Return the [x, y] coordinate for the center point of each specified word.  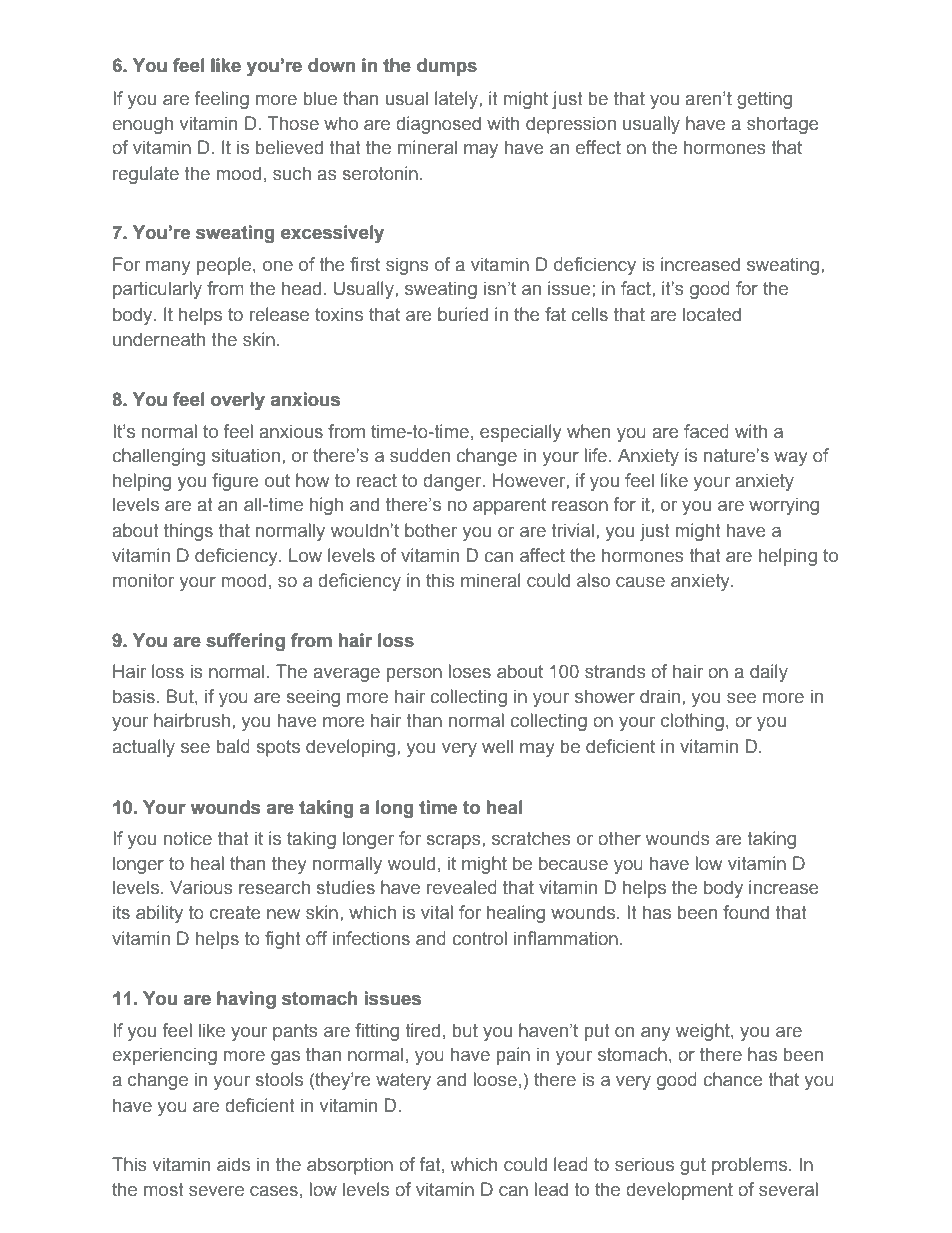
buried [463, 314]
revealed [462, 887]
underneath [159, 339]
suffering [245, 642]
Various [201, 887]
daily [769, 673]
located [712, 314]
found [746, 912]
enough [142, 125]
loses [470, 671]
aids [233, 1164]
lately [457, 100]
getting [764, 100]
